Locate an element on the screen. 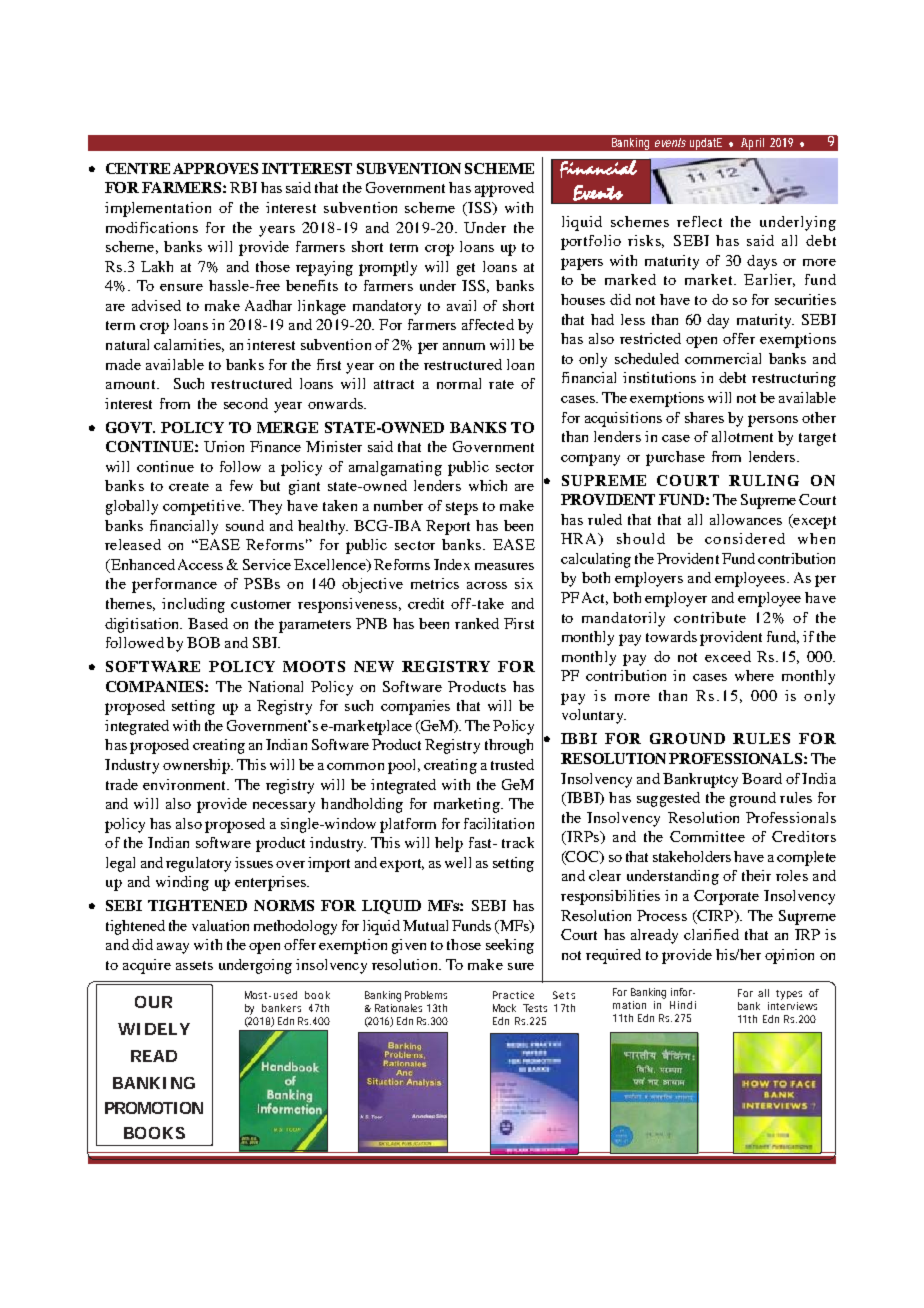 The height and width of the screenshot is (1308, 924). second is located at coordinates (246, 403).
